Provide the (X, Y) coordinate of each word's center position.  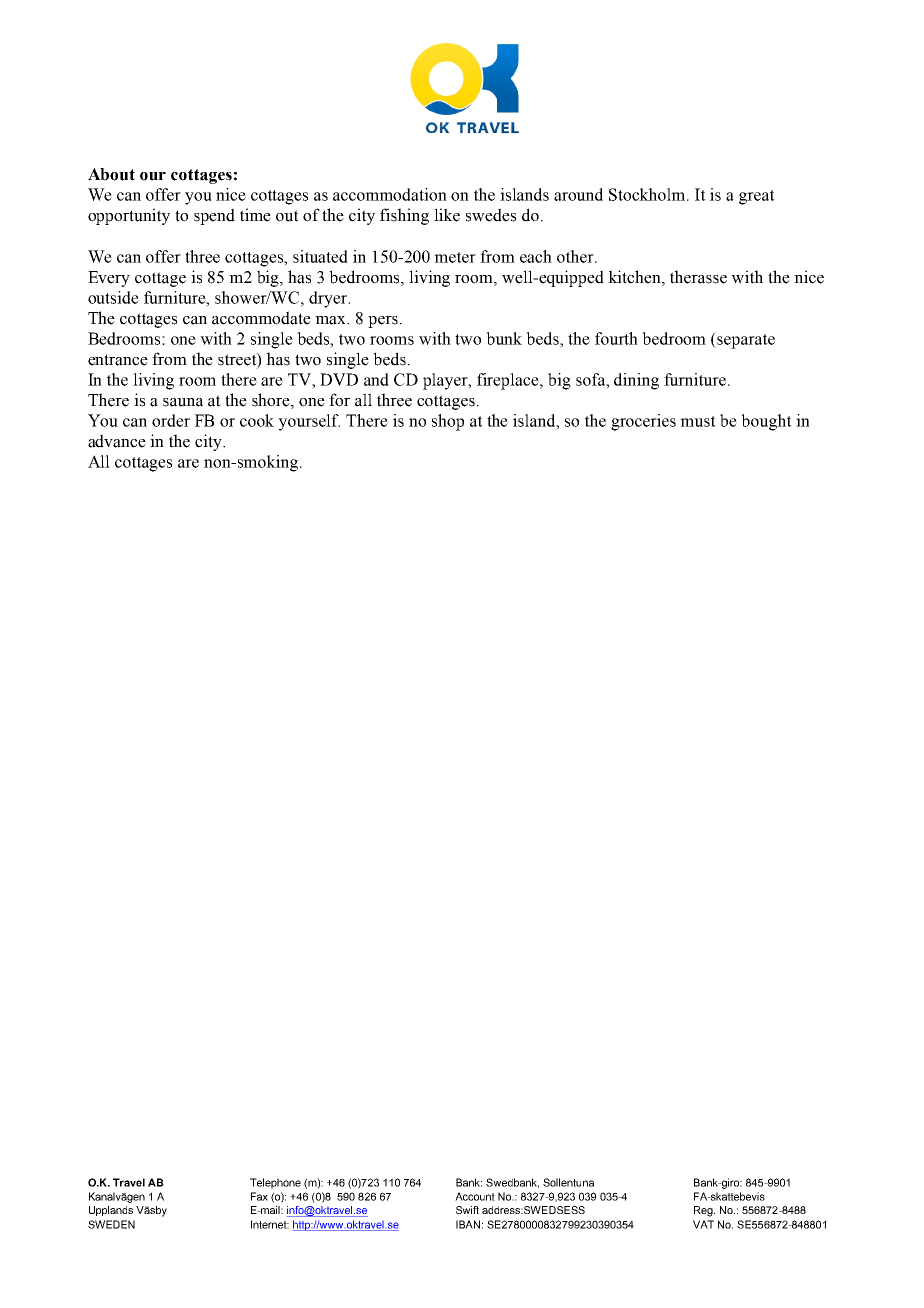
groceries (643, 422)
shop (448, 422)
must (698, 421)
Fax (259, 1196)
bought (766, 422)
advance (117, 441)
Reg (704, 1211)
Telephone (275, 1183)
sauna (183, 402)
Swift (467, 1210)
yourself (309, 422)
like (447, 215)
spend (214, 216)
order (171, 420)
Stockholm (648, 194)
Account (475, 1196)
